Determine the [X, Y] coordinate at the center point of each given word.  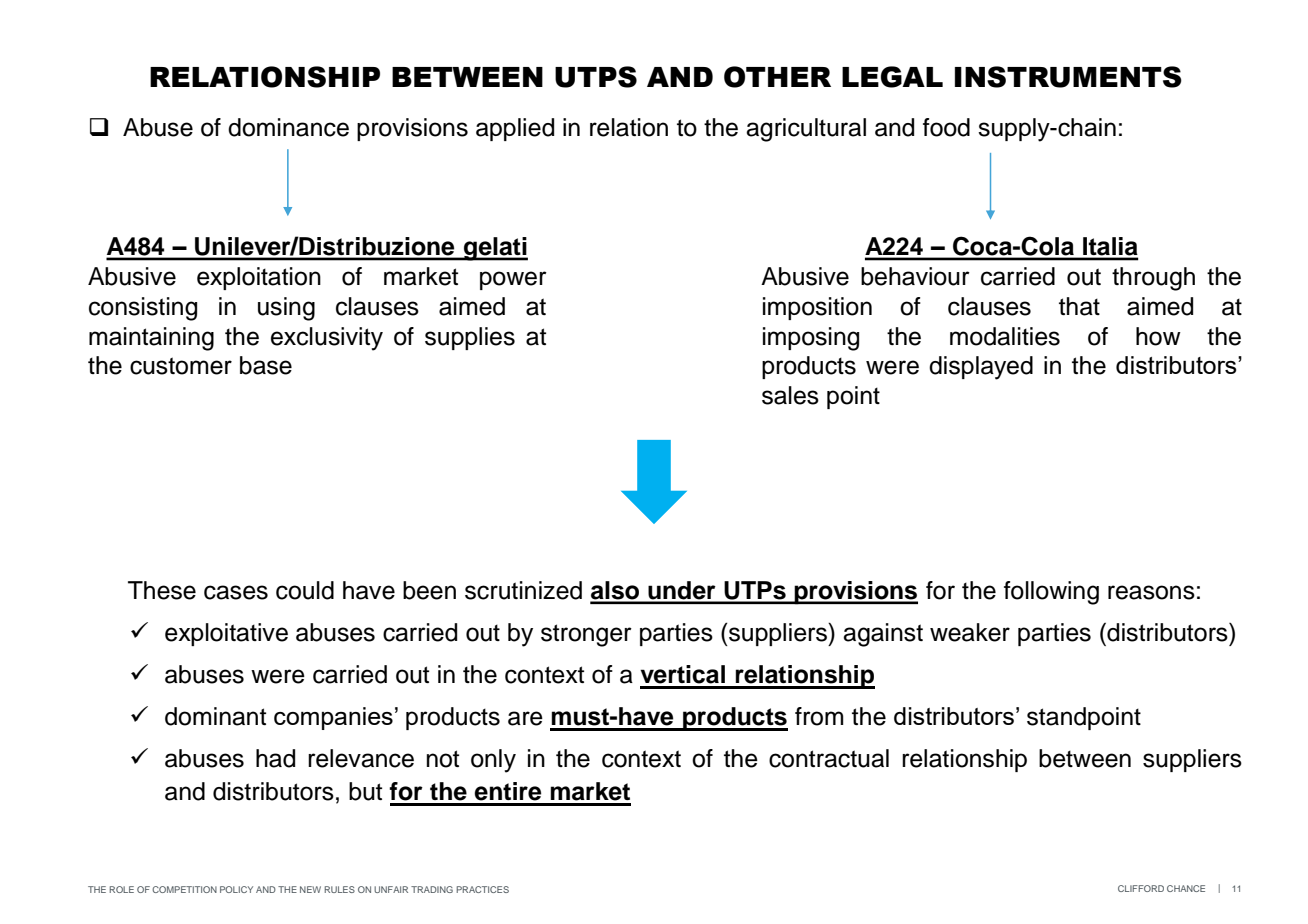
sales [790, 395]
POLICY [236, 889]
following [1051, 593]
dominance [288, 127]
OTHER [777, 77]
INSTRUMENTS [1068, 77]
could [305, 590]
